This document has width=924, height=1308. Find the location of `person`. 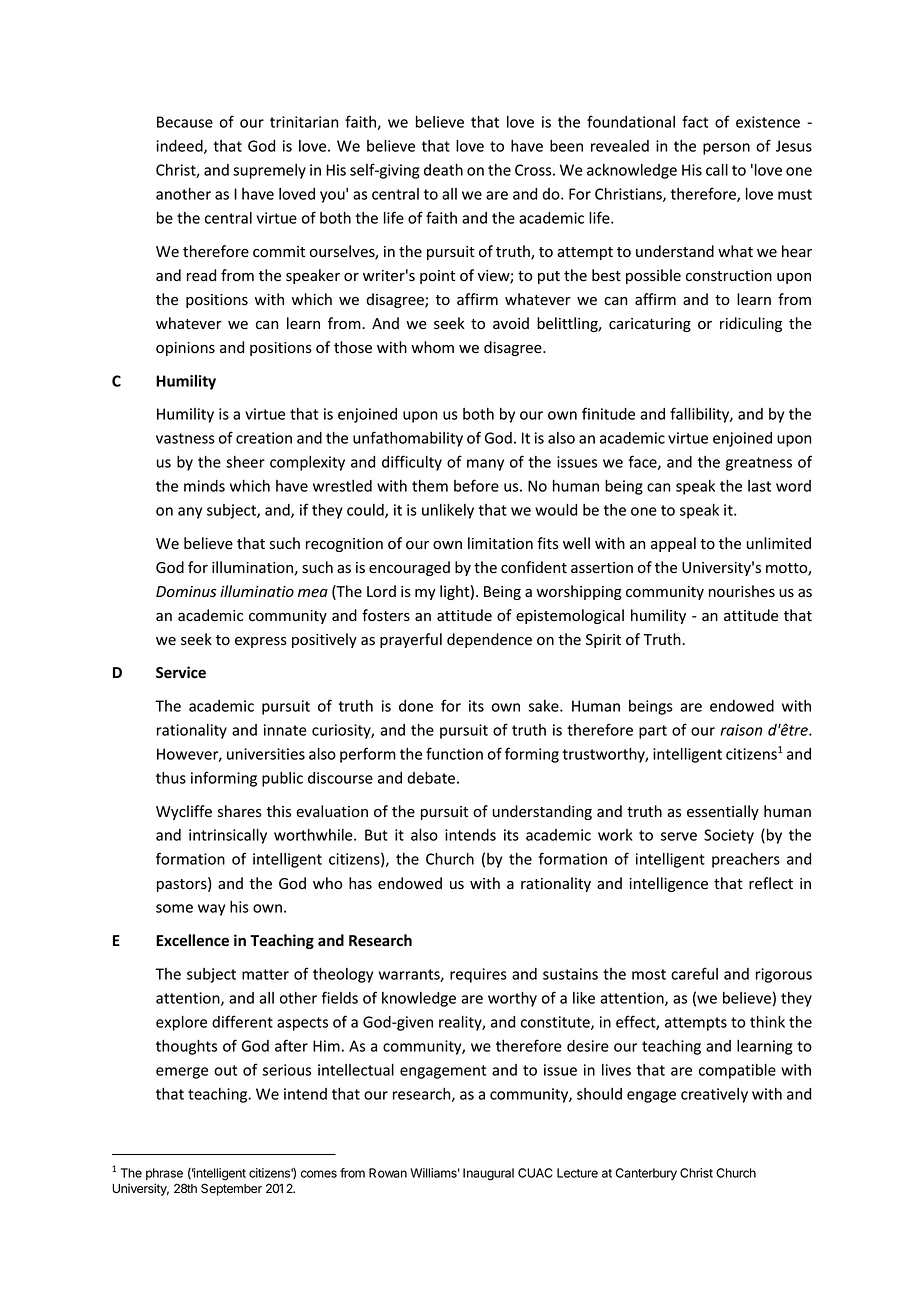

person is located at coordinates (726, 149).
